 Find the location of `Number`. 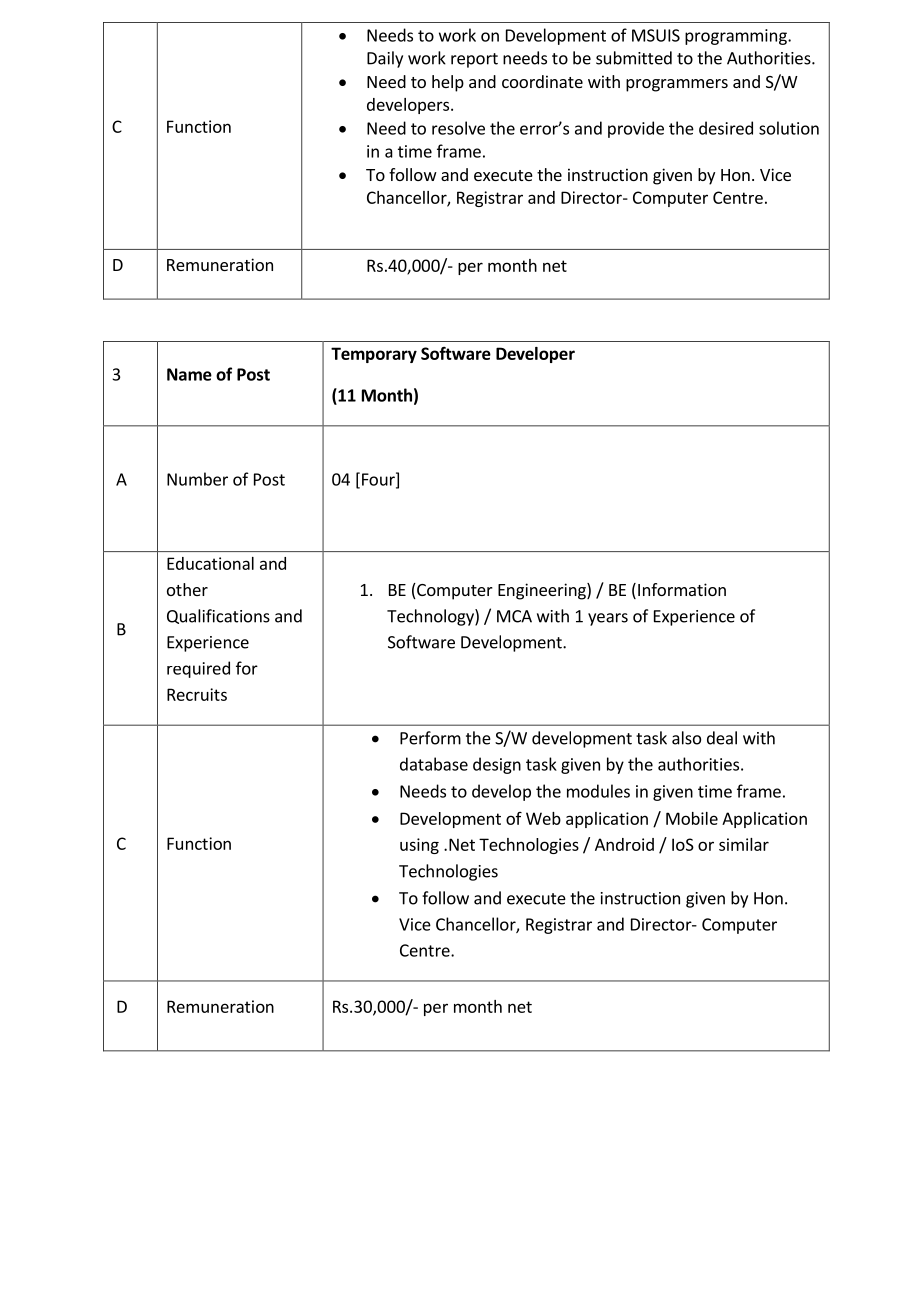

Number is located at coordinates (197, 479).
